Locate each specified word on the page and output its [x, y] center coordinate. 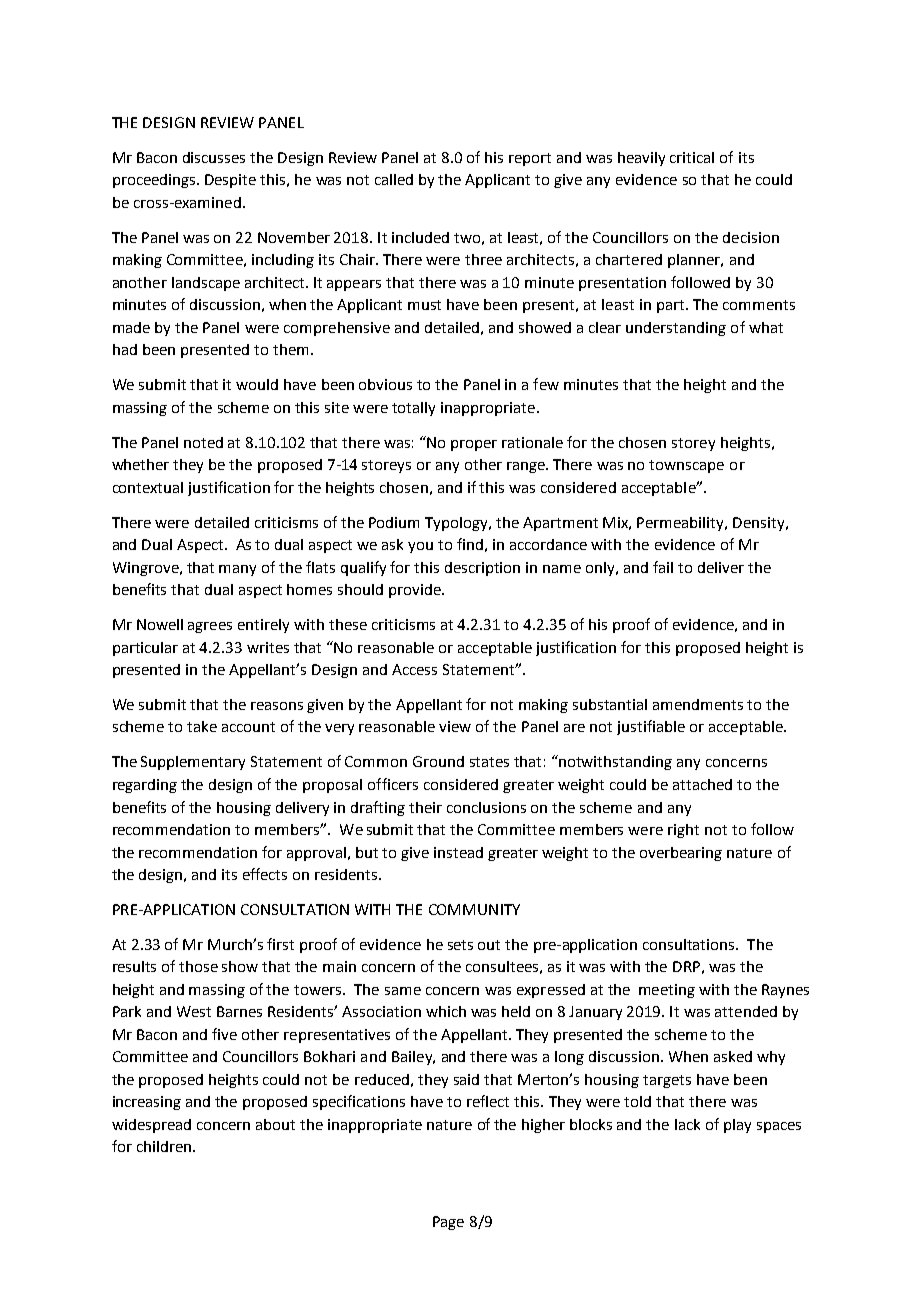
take [202, 726]
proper [474, 445]
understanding [676, 329]
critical [692, 157]
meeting [667, 991]
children [164, 1146]
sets [460, 945]
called [394, 179]
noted [203, 442]
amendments [698, 704]
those [198, 966]
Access [414, 669]
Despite [230, 181]
